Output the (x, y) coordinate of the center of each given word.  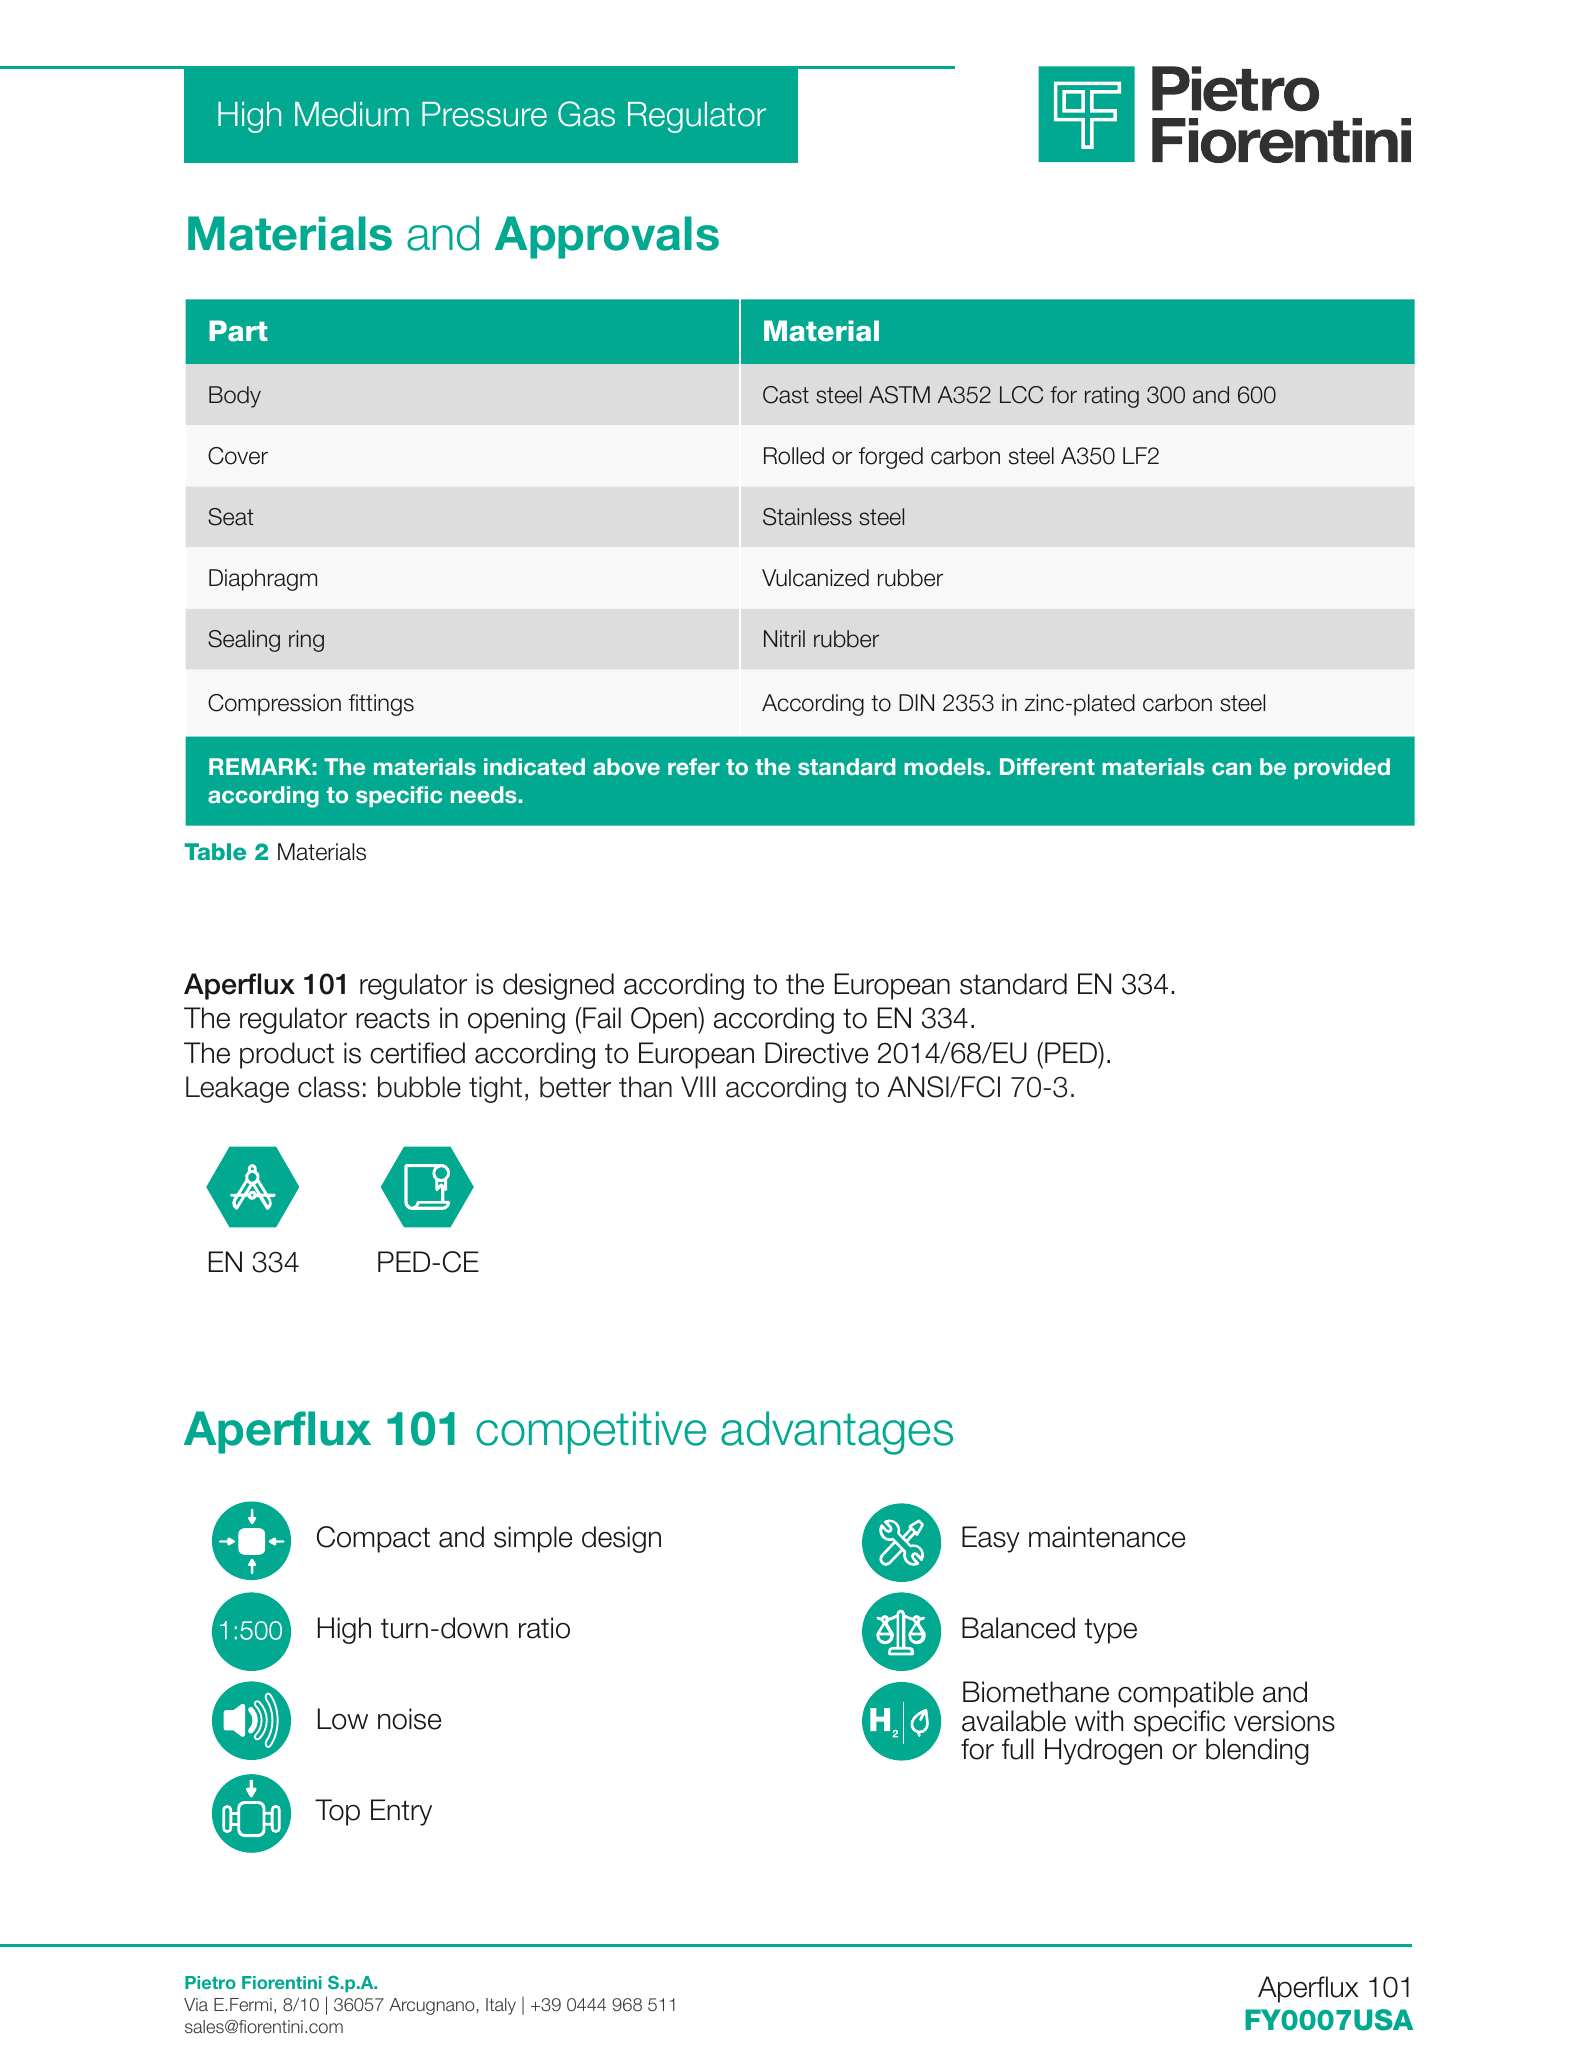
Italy (501, 2006)
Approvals (607, 237)
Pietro (210, 1982)
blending (1257, 1751)
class (329, 1087)
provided (1342, 768)
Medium (352, 114)
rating (1112, 397)
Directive (816, 1053)
